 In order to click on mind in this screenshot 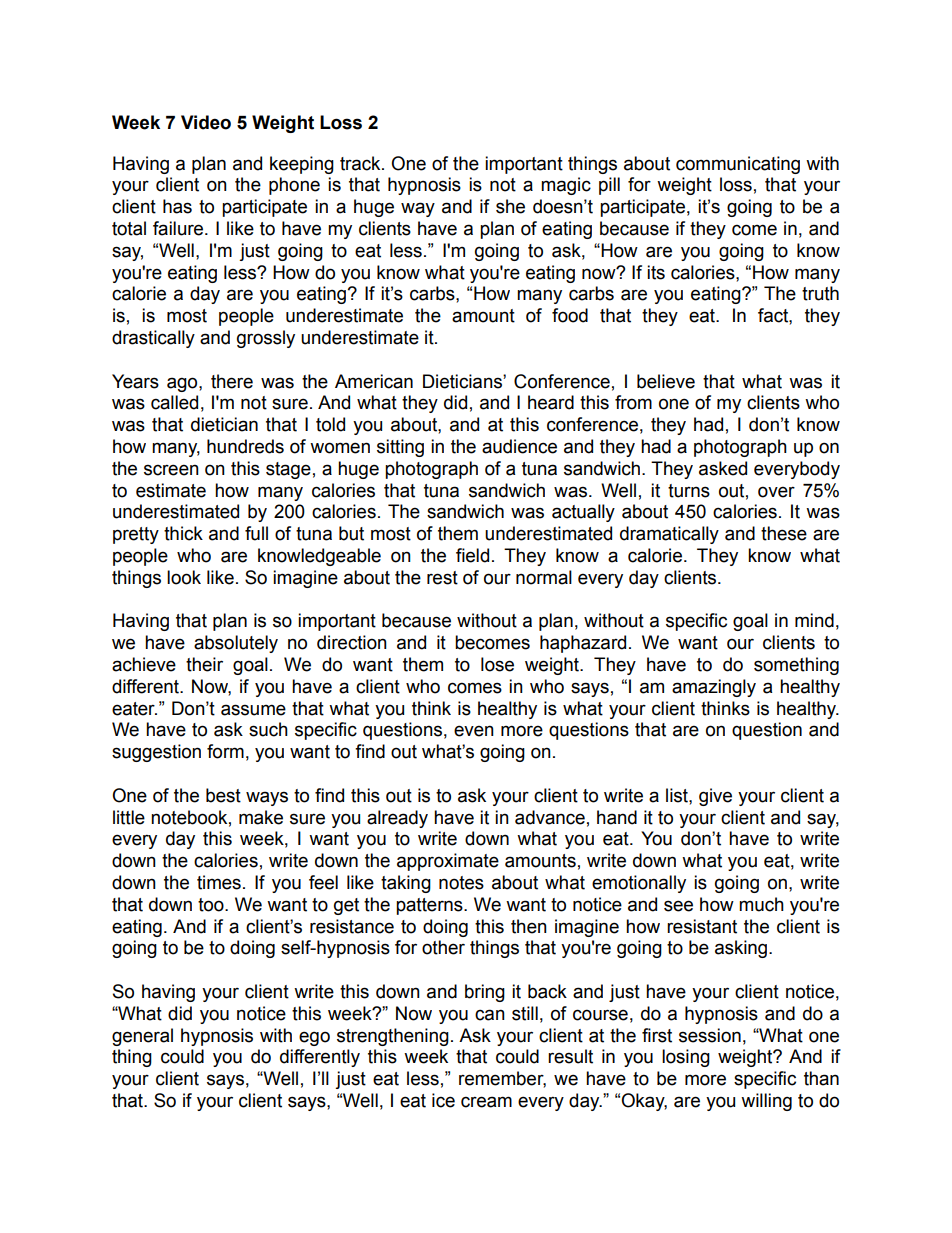, I will do `click(814, 620)`.
